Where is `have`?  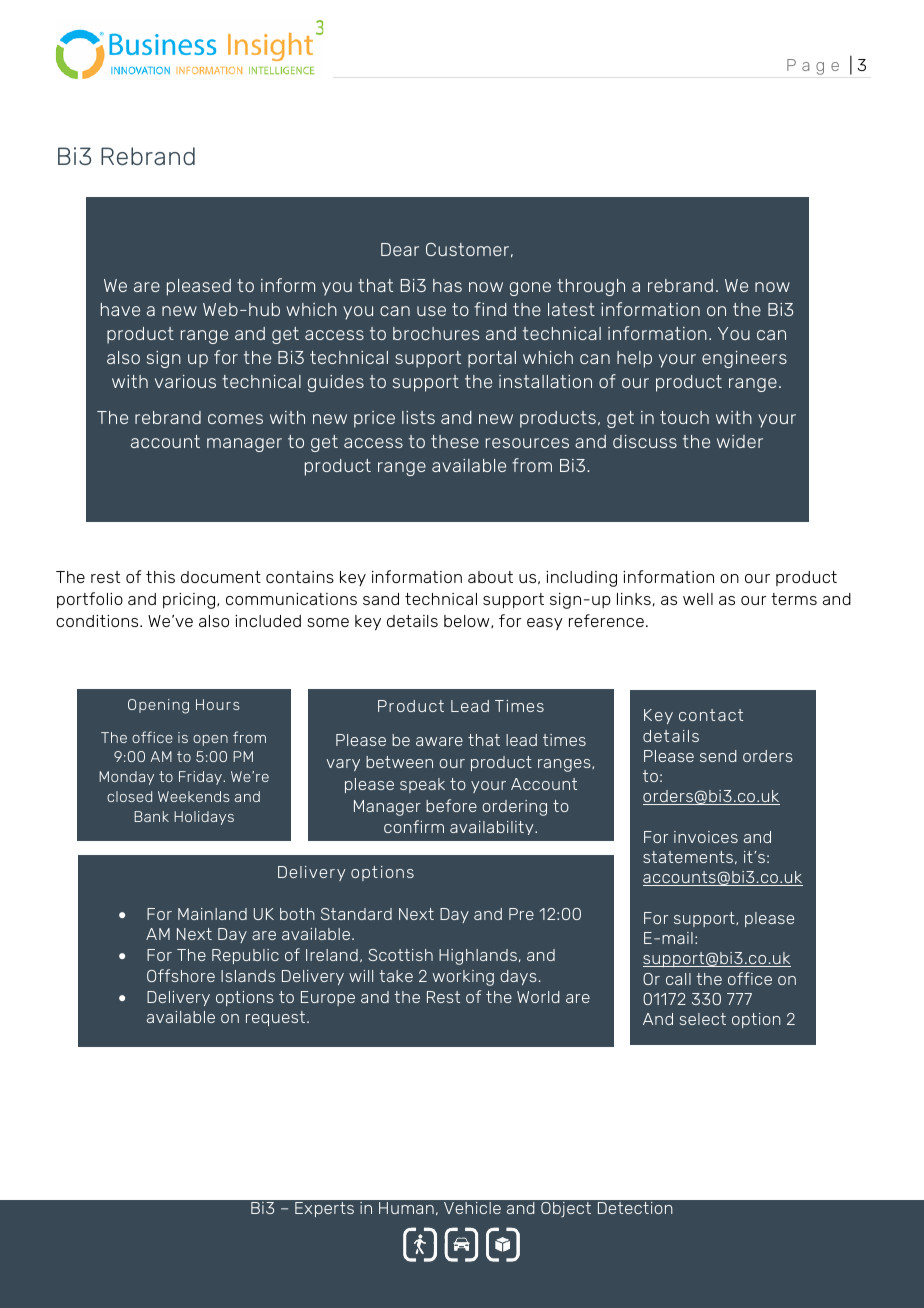
have is located at coordinates (120, 309).
